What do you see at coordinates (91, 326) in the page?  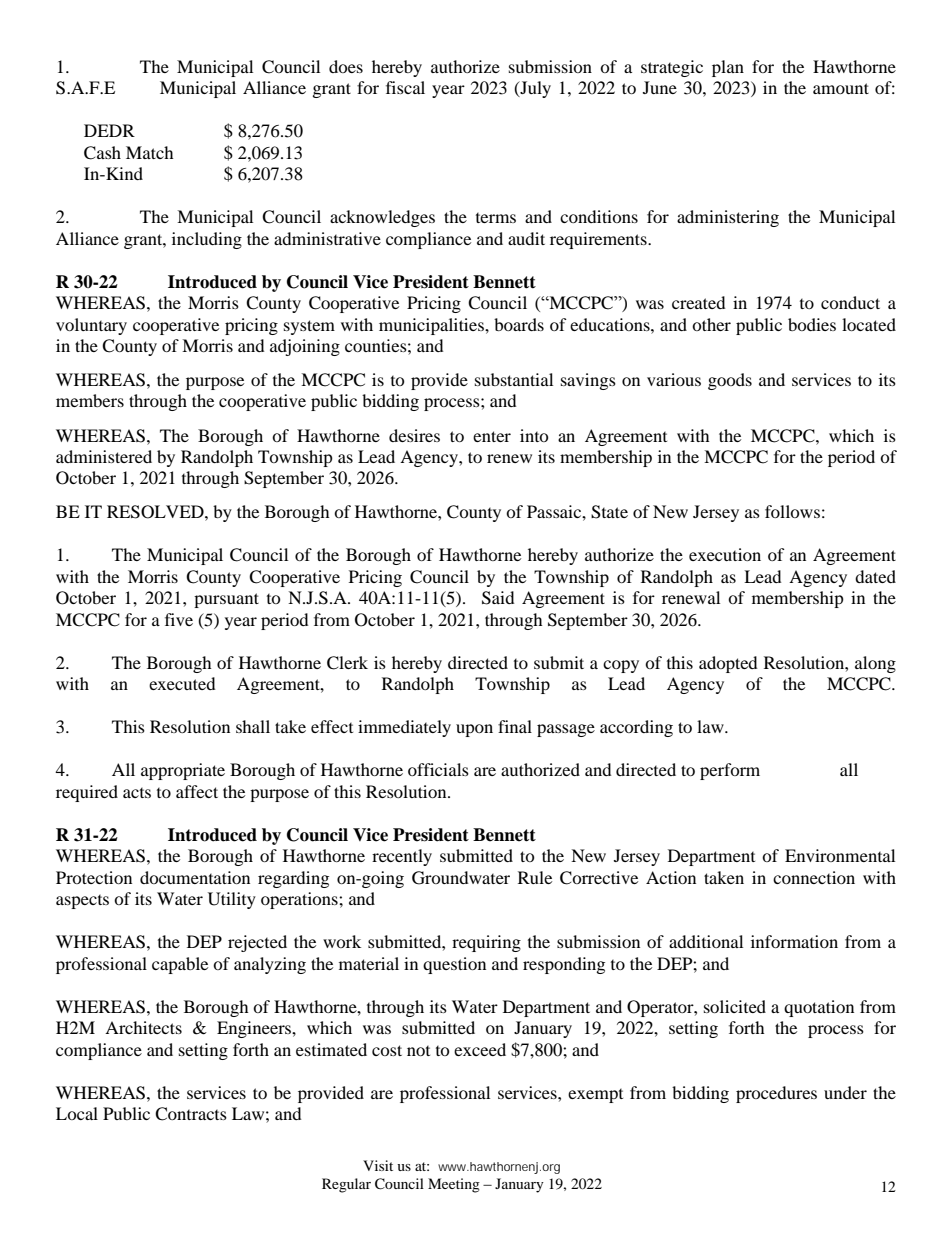 I see `voluntary` at bounding box center [91, 326].
